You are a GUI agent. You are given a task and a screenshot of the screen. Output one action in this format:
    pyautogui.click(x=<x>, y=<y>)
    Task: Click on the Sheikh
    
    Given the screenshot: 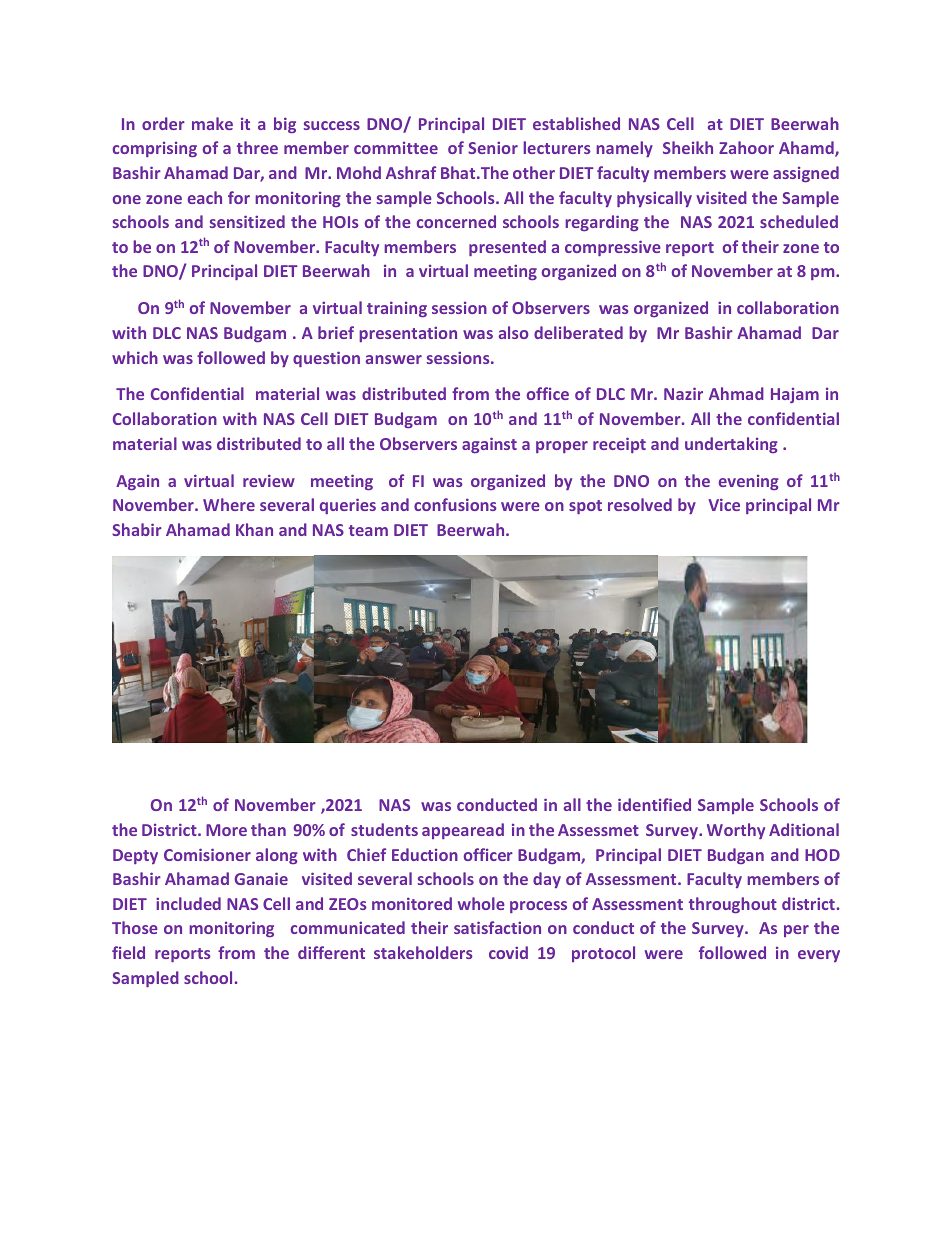 What is the action you would take?
    pyautogui.click(x=688, y=147)
